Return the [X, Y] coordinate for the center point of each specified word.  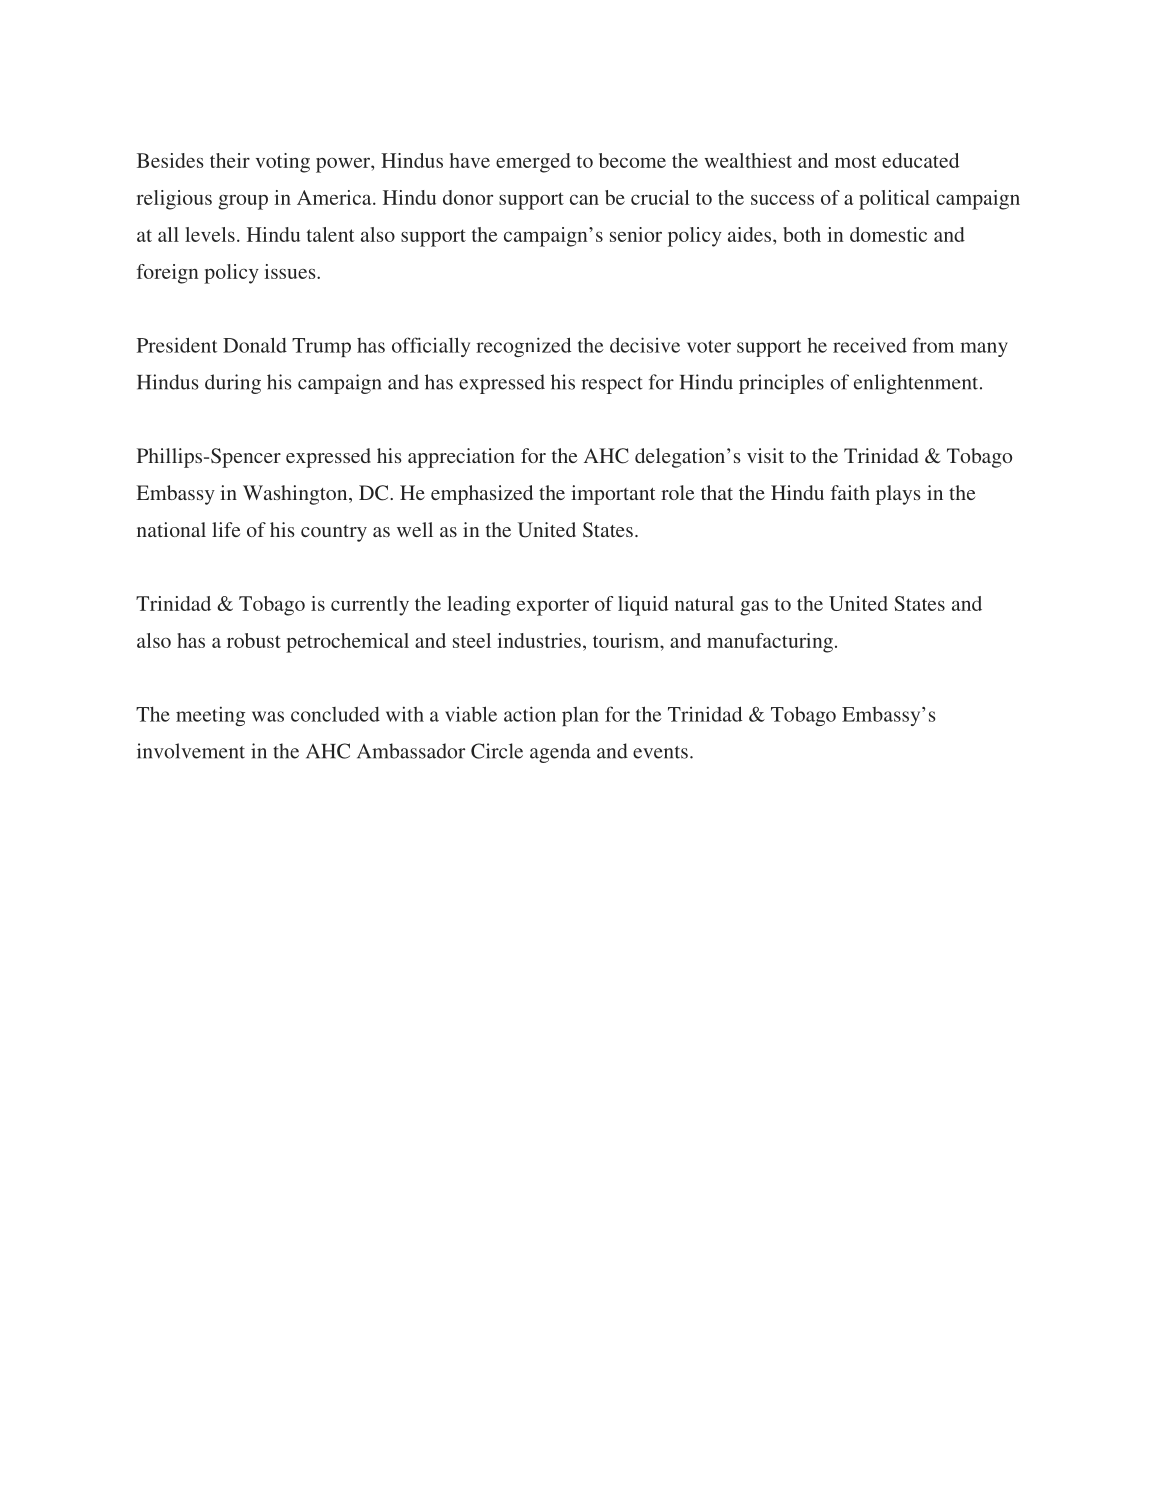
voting [283, 163]
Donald [255, 345]
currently [370, 606]
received [870, 345]
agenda [560, 753]
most [856, 161]
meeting [210, 716]
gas [754, 608]
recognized [523, 347]
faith [850, 492]
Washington [296, 495]
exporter [553, 607]
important [613, 495]
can [584, 199]
